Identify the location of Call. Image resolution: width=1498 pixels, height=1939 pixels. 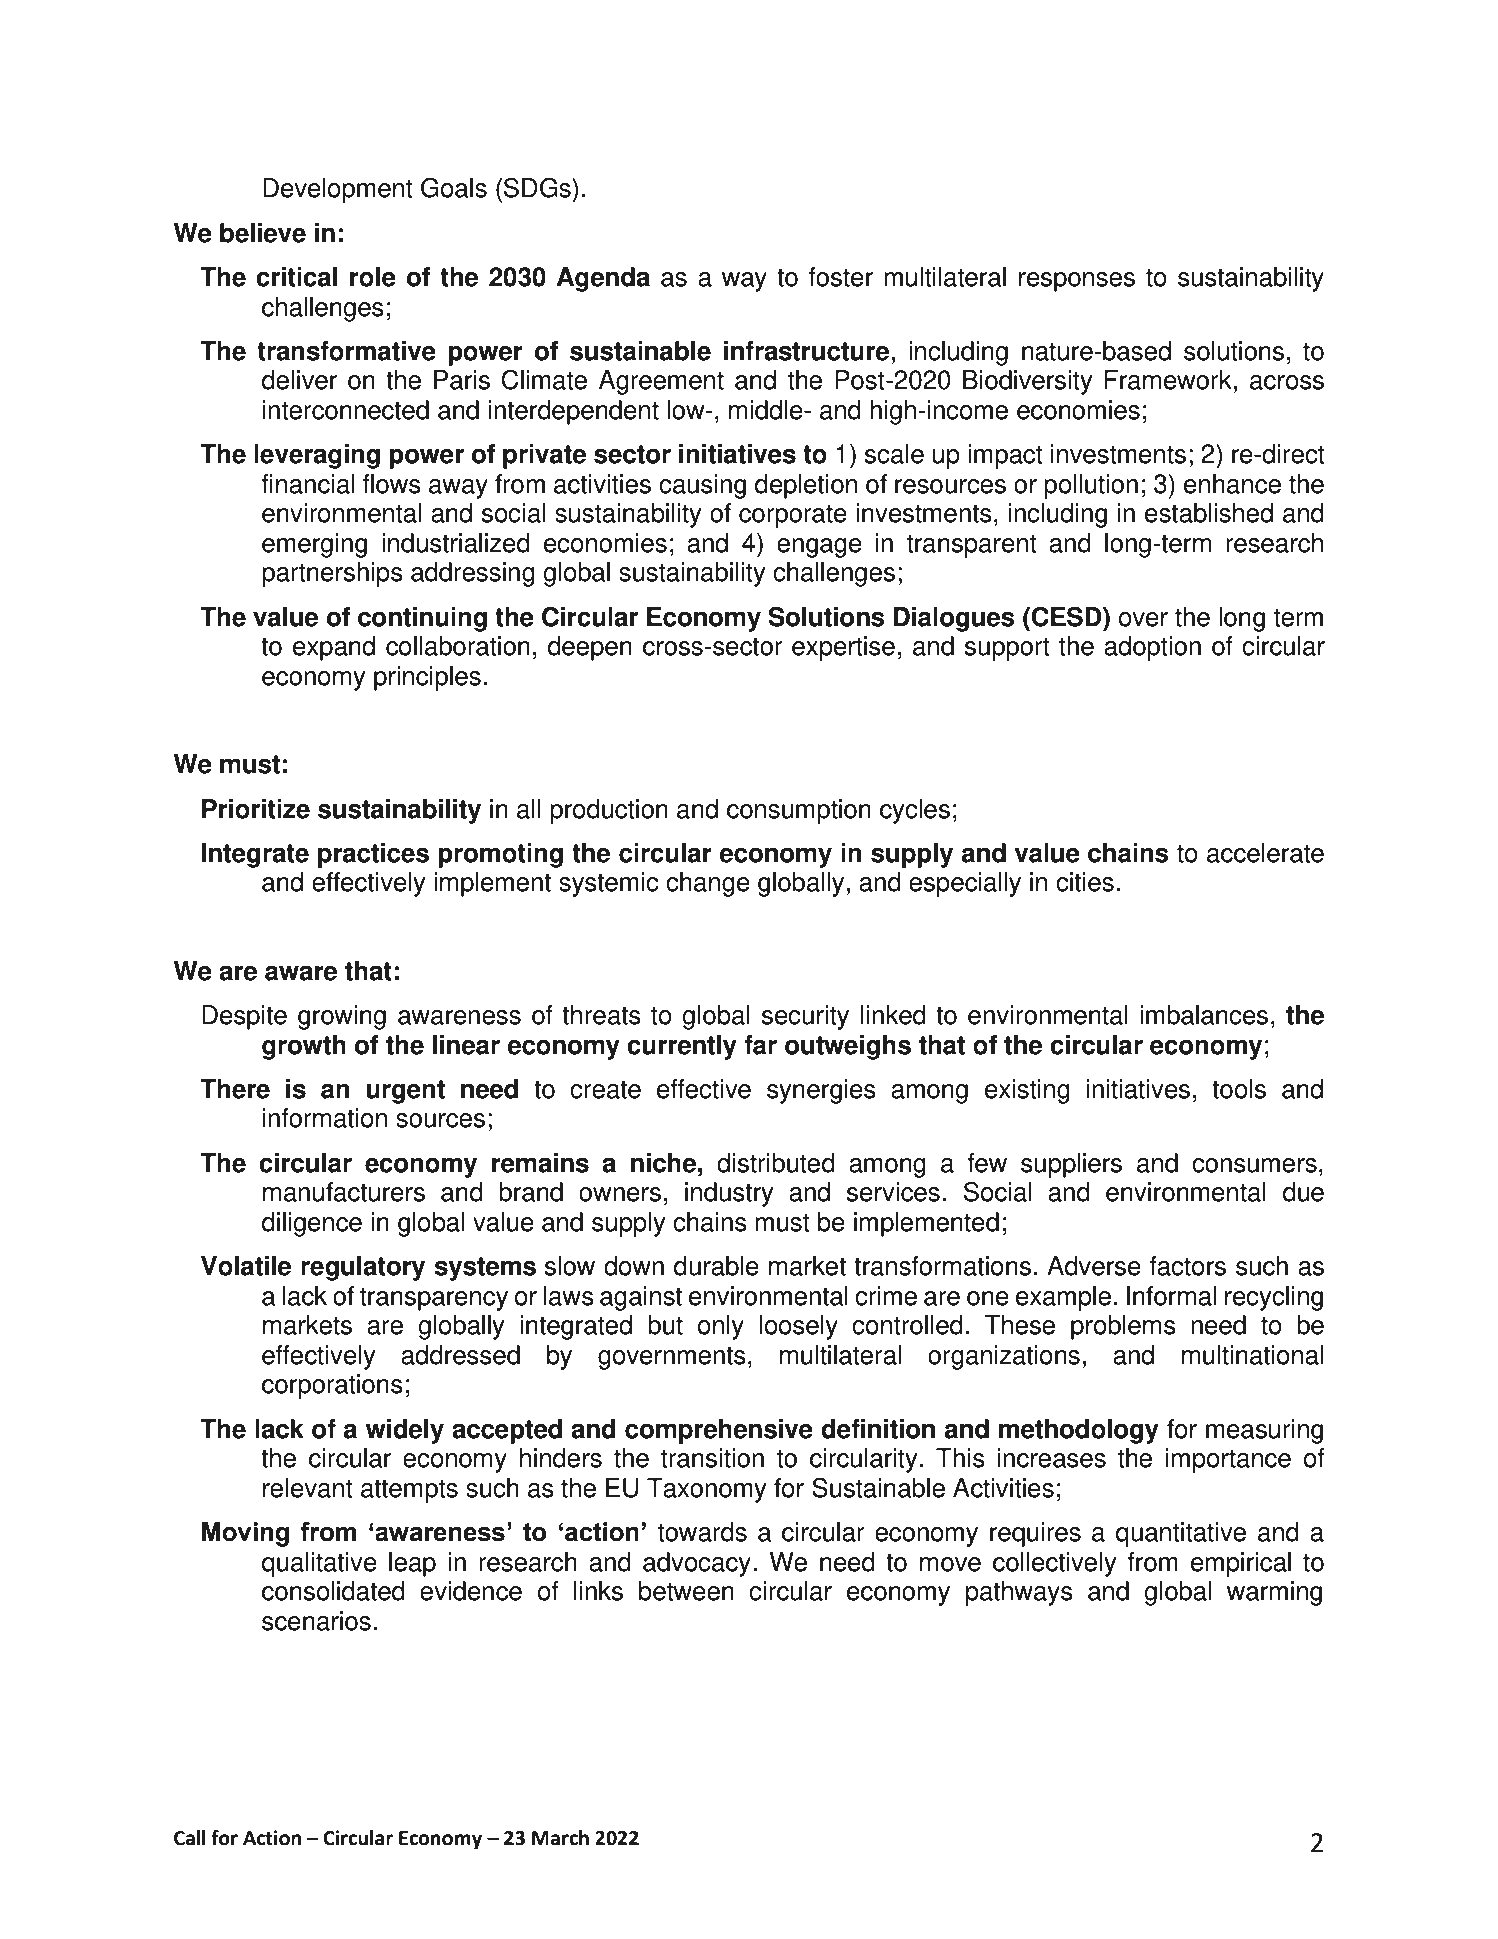
(189, 1838).
